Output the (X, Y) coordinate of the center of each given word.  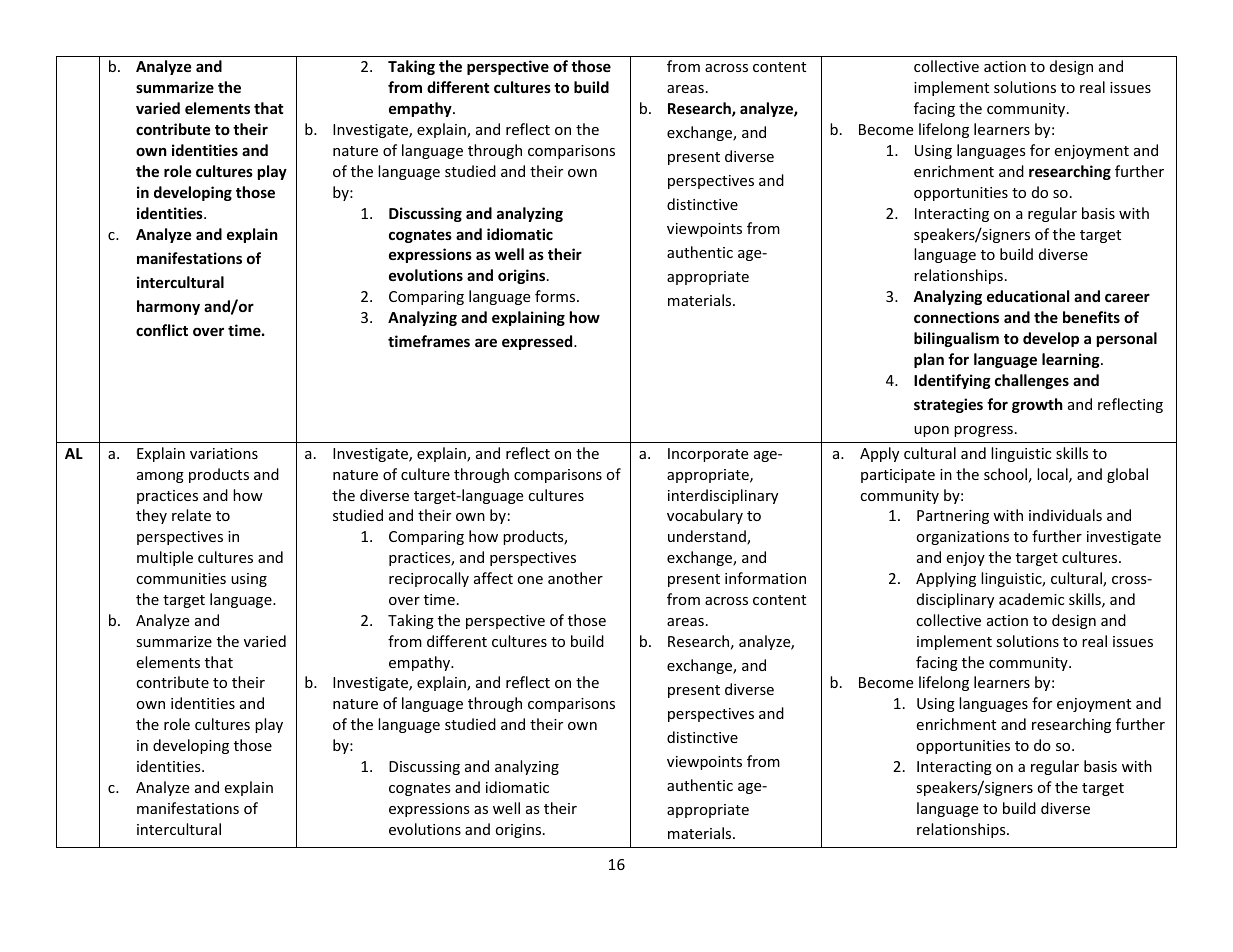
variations (224, 453)
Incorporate (708, 455)
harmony (168, 307)
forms (556, 296)
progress (983, 431)
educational (1028, 296)
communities (181, 578)
